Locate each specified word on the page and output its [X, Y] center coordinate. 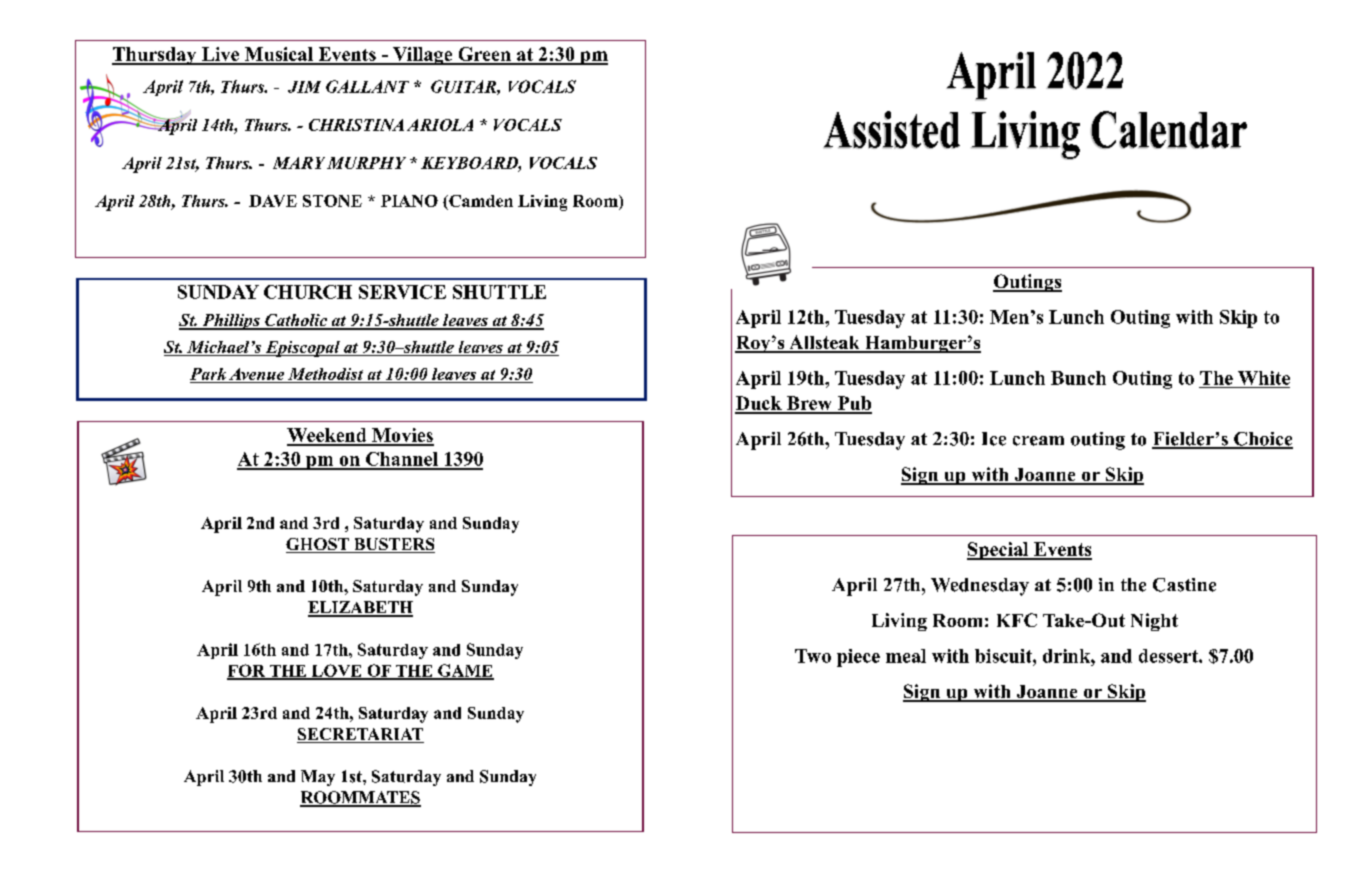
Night [1154, 622]
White [1264, 378]
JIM [304, 87]
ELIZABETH [360, 608]
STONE [332, 201]
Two [813, 656]
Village [423, 56]
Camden [480, 202]
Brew [809, 404]
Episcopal [302, 349]
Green [484, 55]
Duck [759, 404]
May [318, 778]
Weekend [328, 436]
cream [1038, 441]
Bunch [1078, 378]
